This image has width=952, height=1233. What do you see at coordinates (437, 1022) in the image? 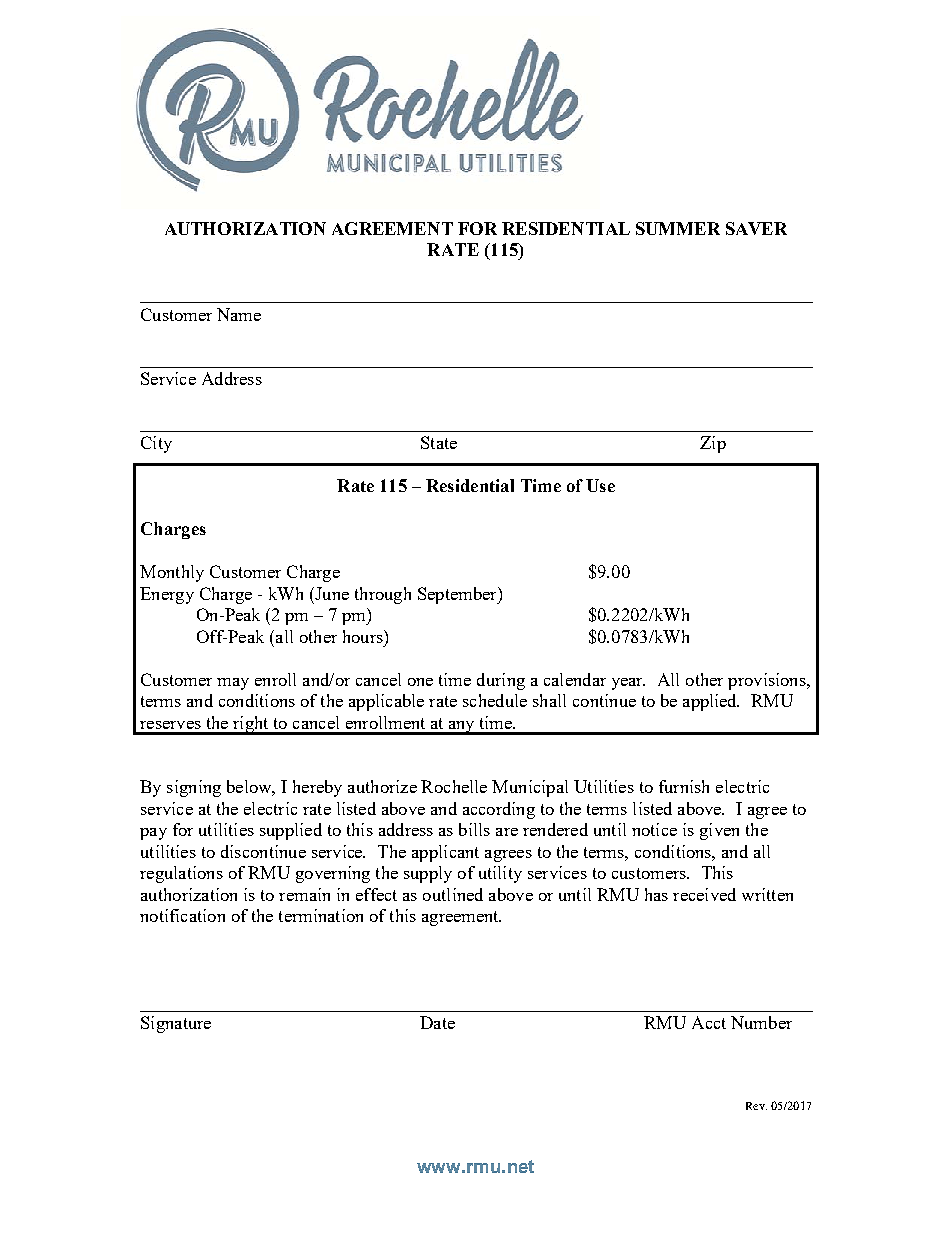
I see `Date` at bounding box center [437, 1022].
